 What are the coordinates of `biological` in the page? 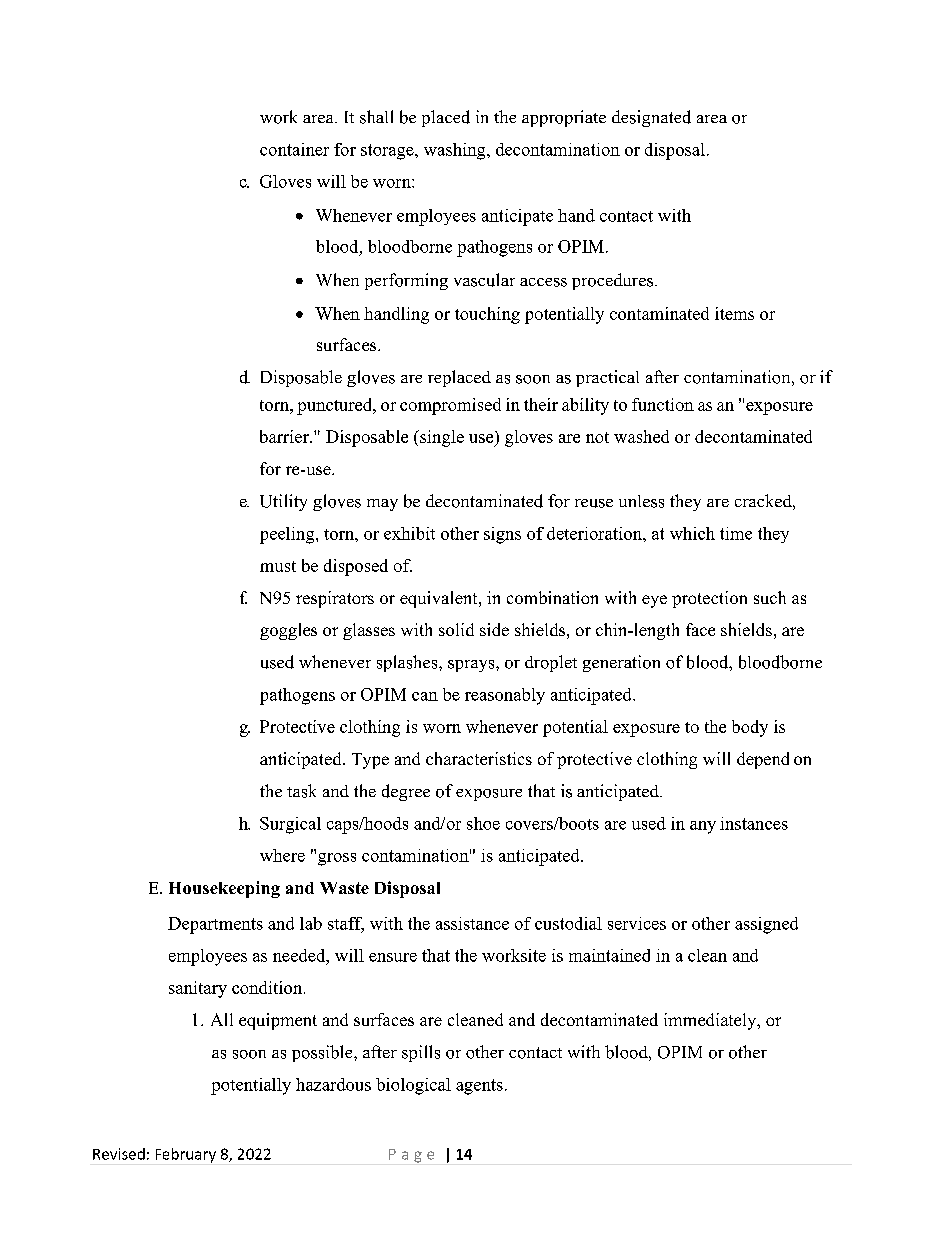 It's located at (413, 1086).
